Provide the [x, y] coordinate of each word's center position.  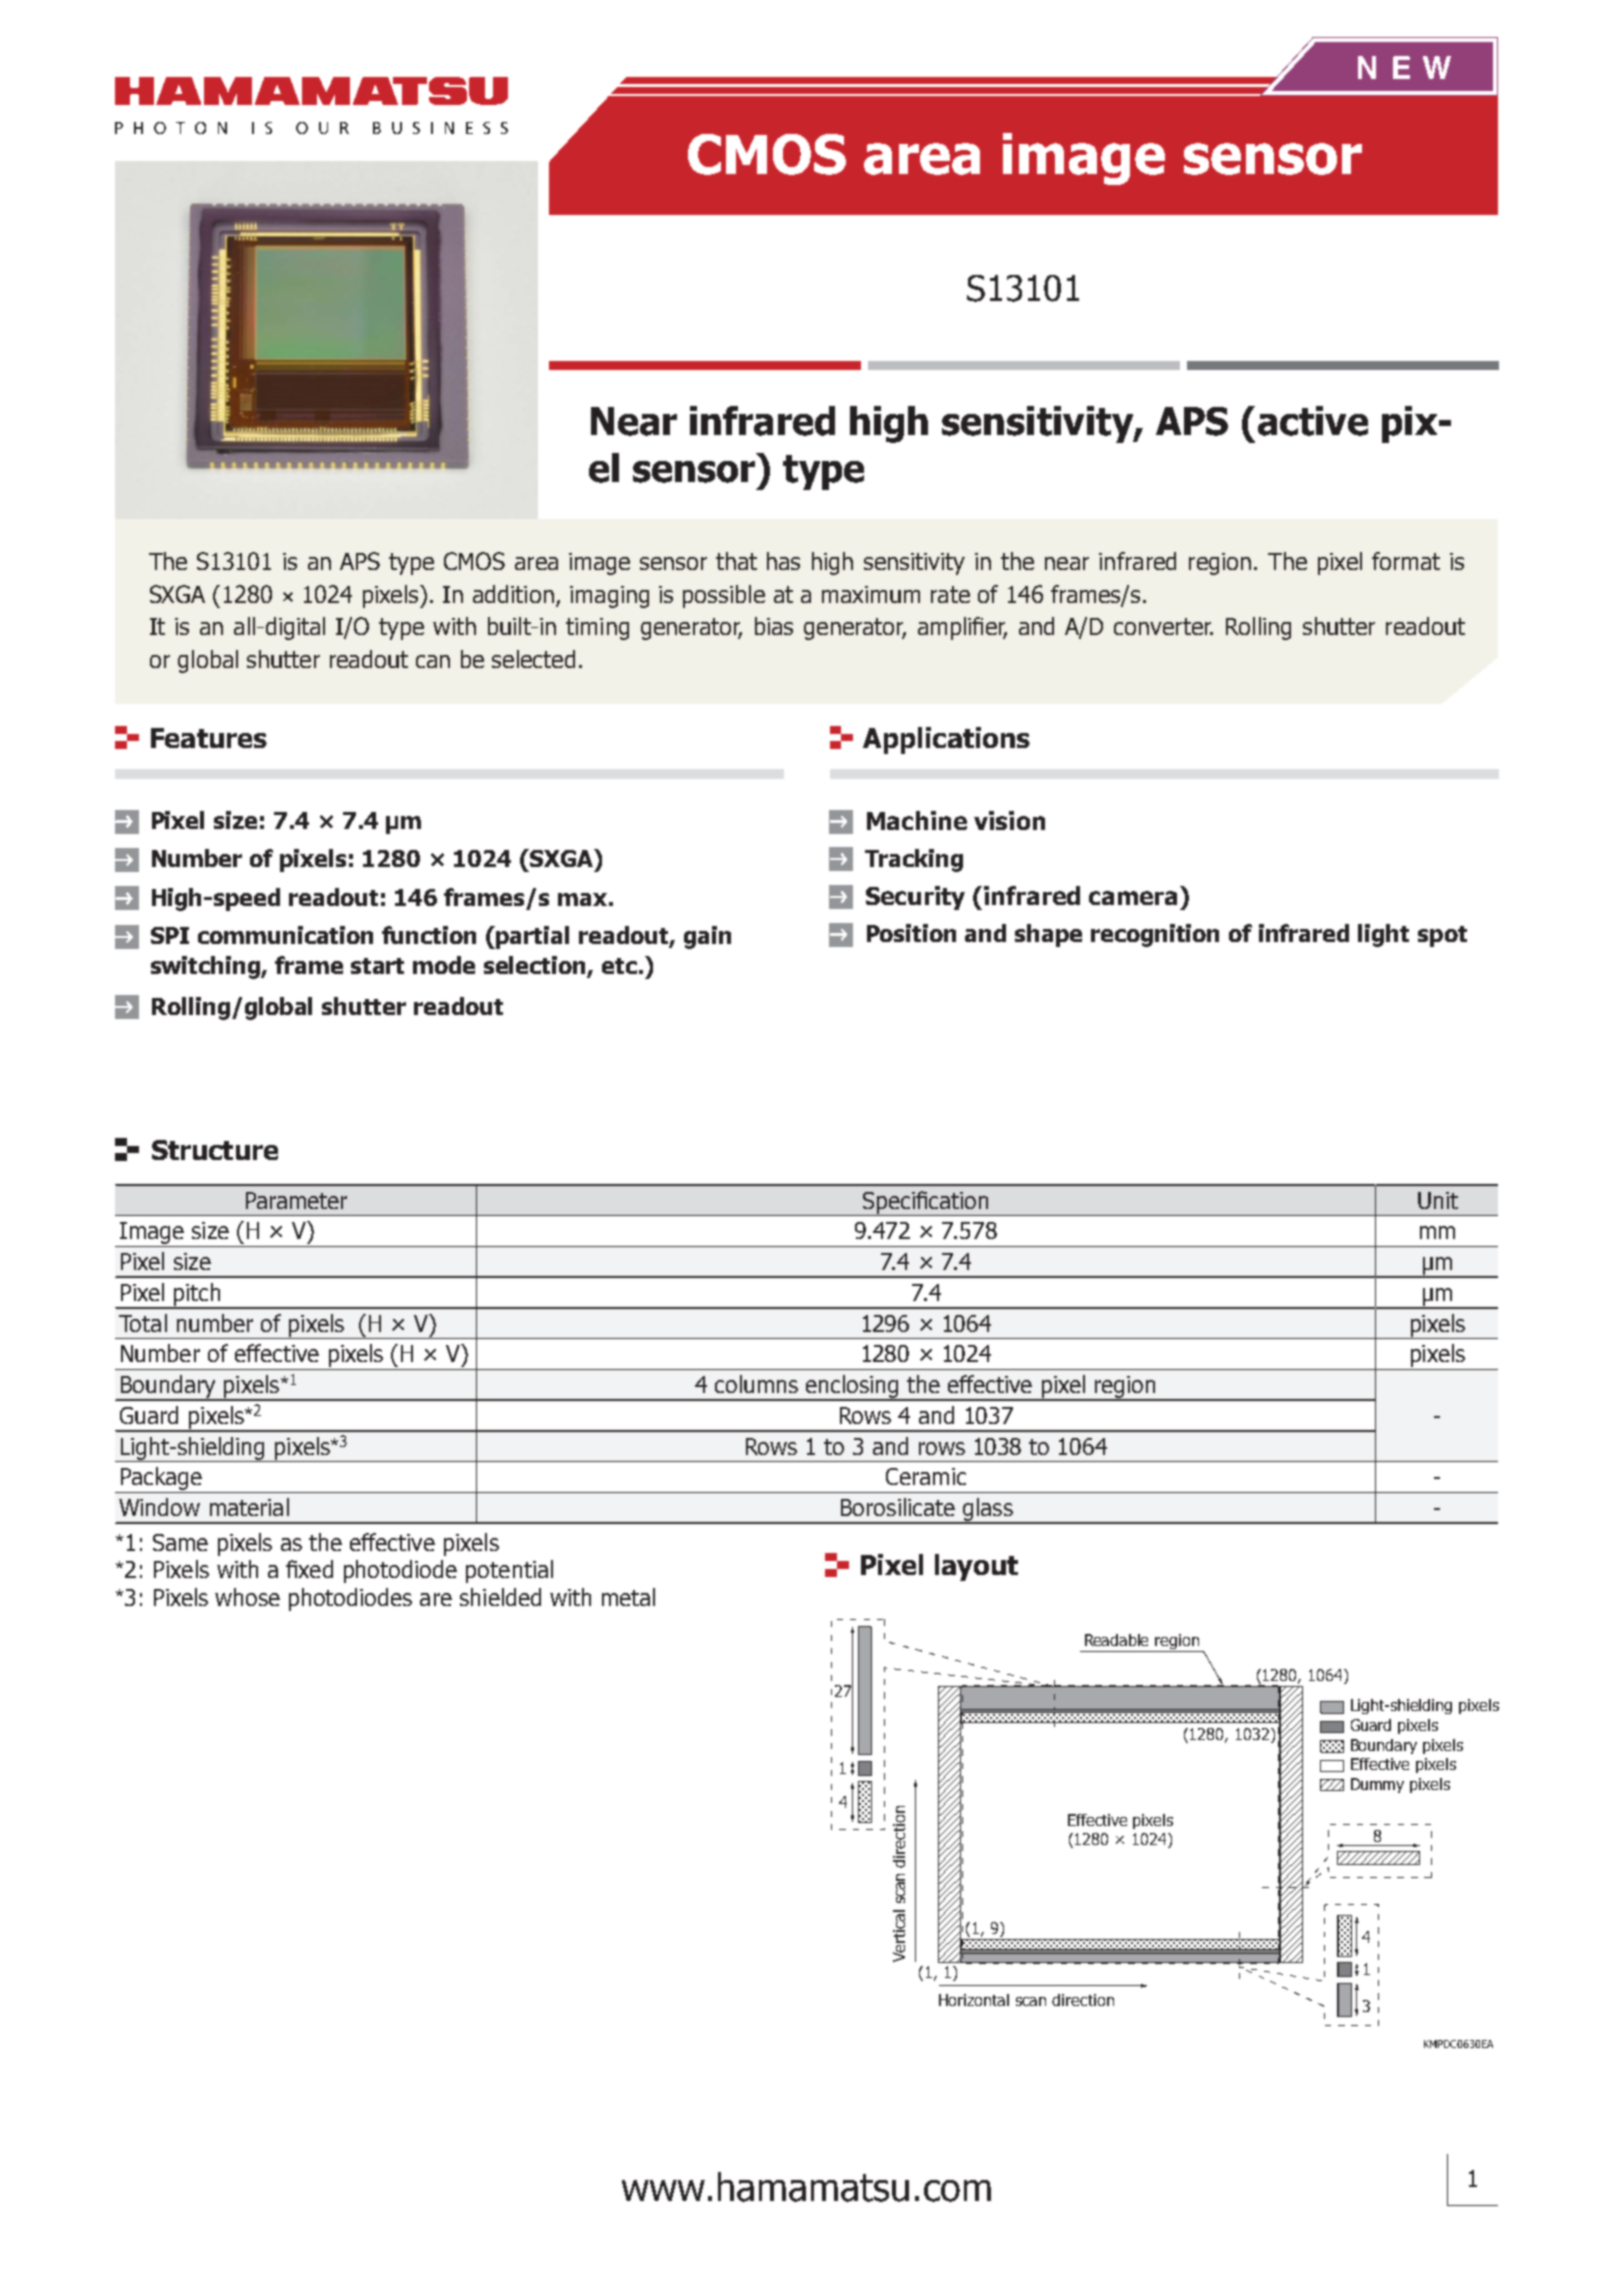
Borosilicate [898, 1507]
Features [209, 738]
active [1313, 421]
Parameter [296, 1200]
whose [247, 1597]
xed [315, 1569]
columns [756, 1384]
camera [1133, 898]
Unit [1438, 1200]
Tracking [914, 860]
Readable [1116, 1640]
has [783, 561]
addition [513, 594]
